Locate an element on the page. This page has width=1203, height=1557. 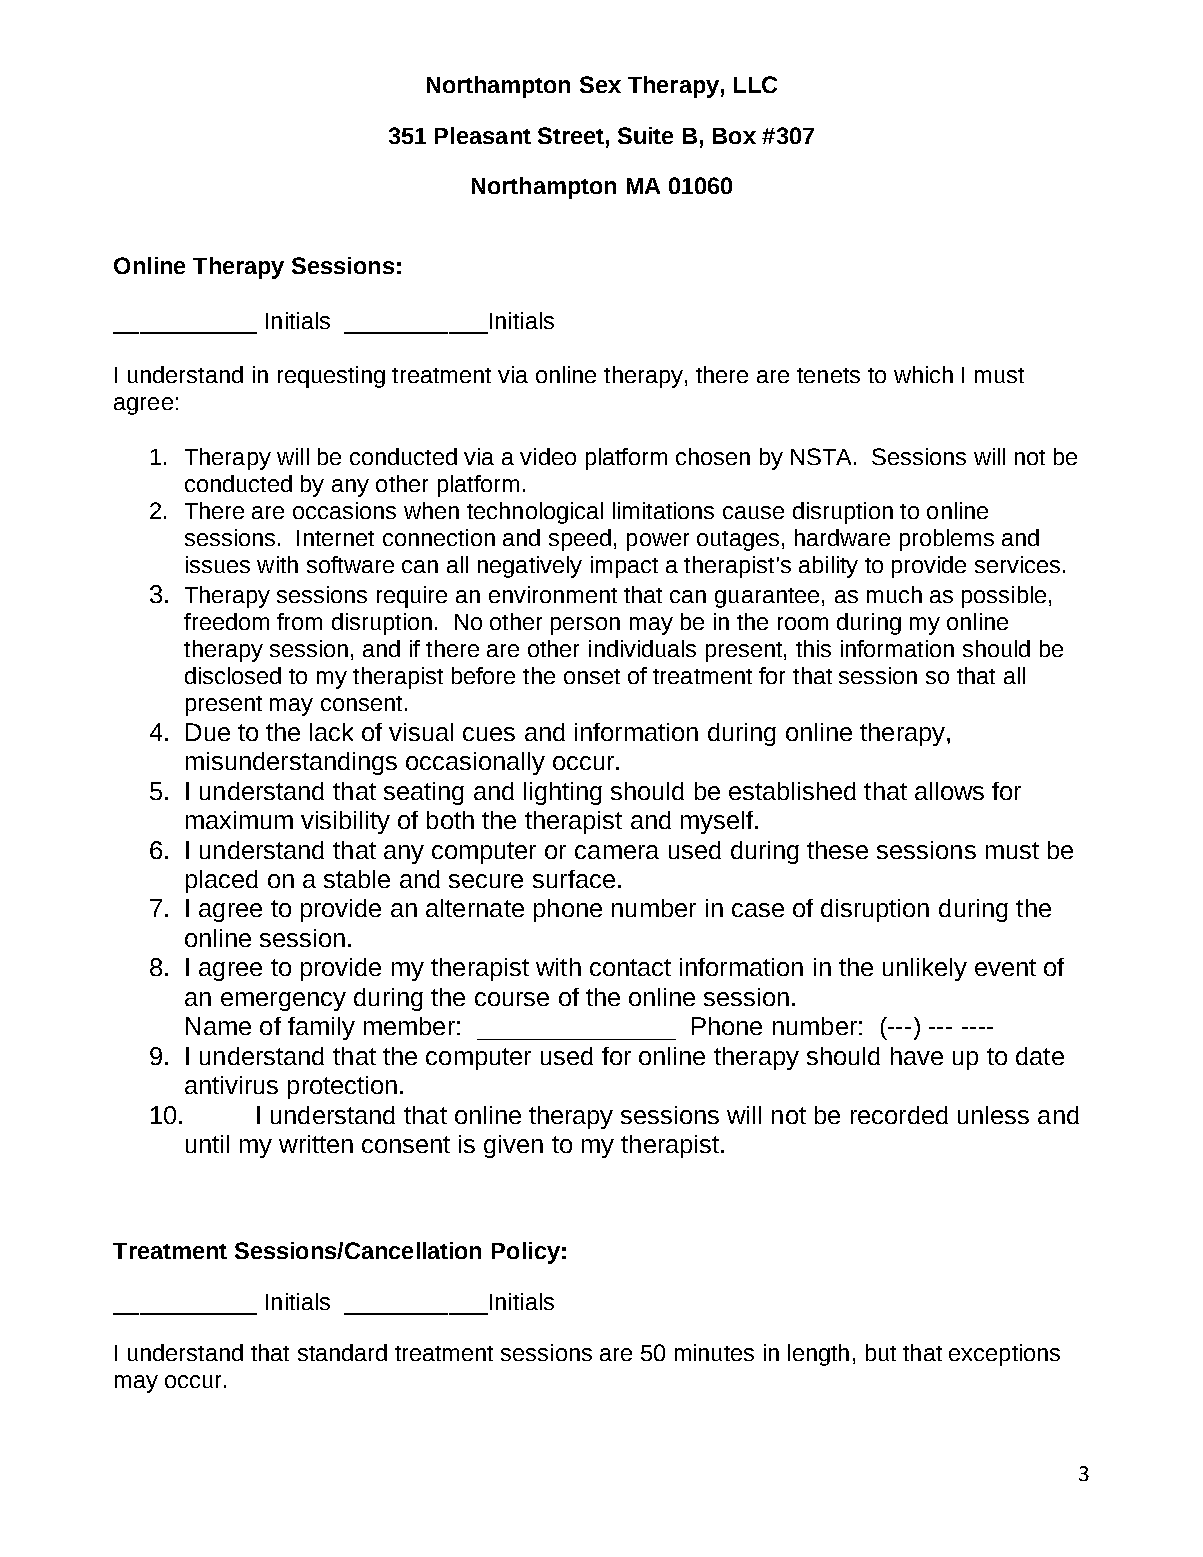
but is located at coordinates (881, 1352).
